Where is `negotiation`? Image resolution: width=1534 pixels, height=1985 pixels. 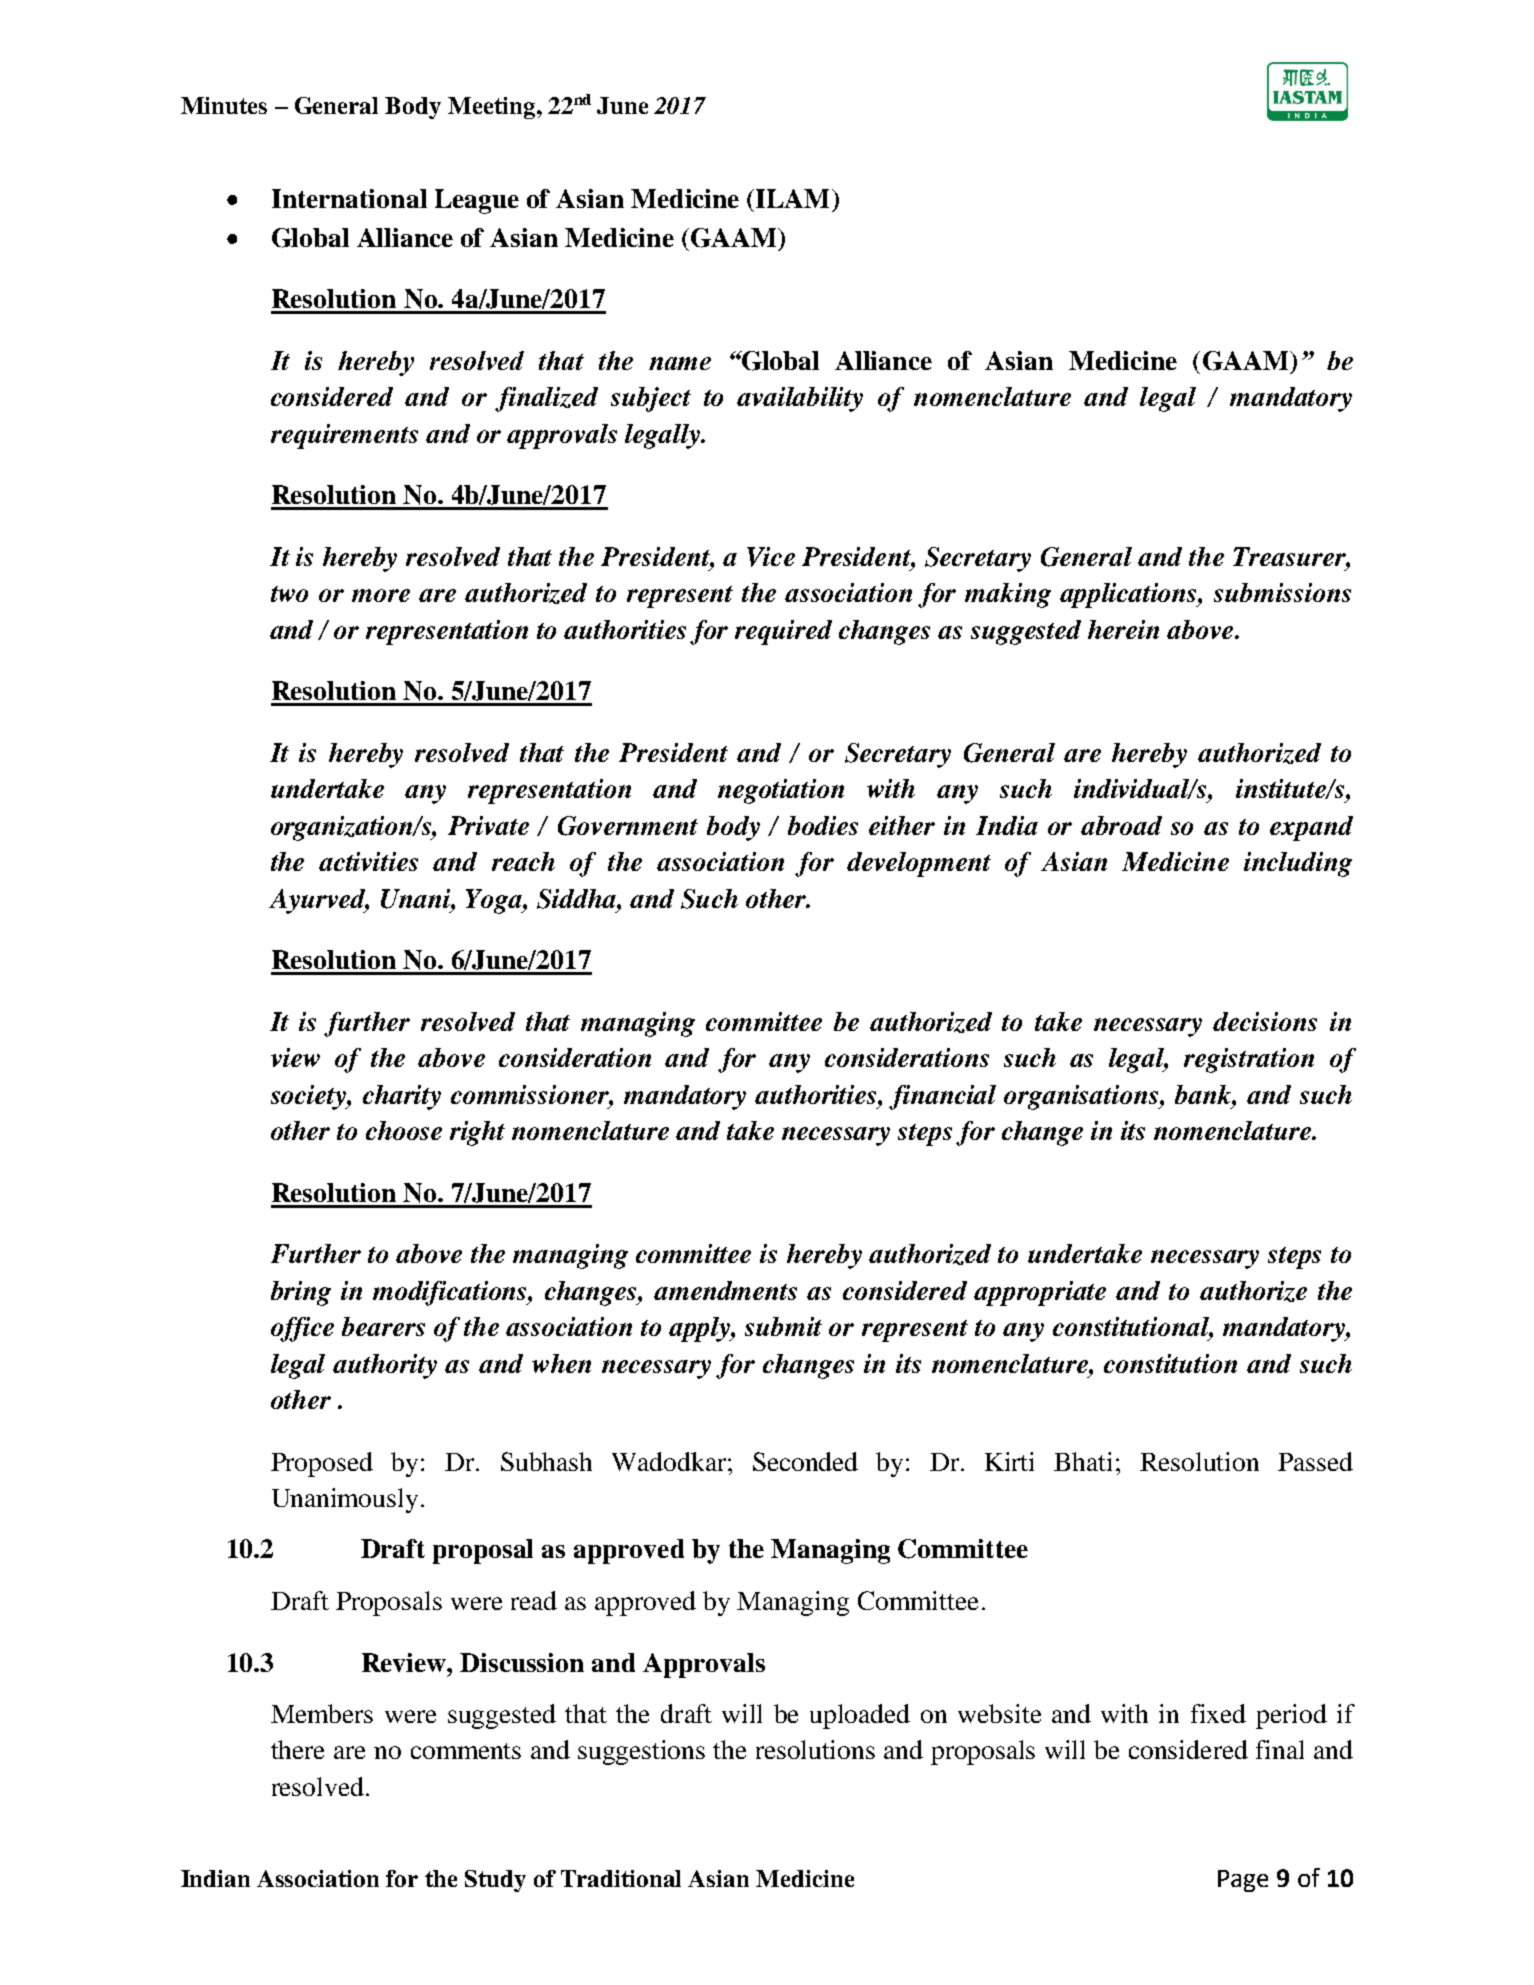
negotiation is located at coordinates (781, 791).
